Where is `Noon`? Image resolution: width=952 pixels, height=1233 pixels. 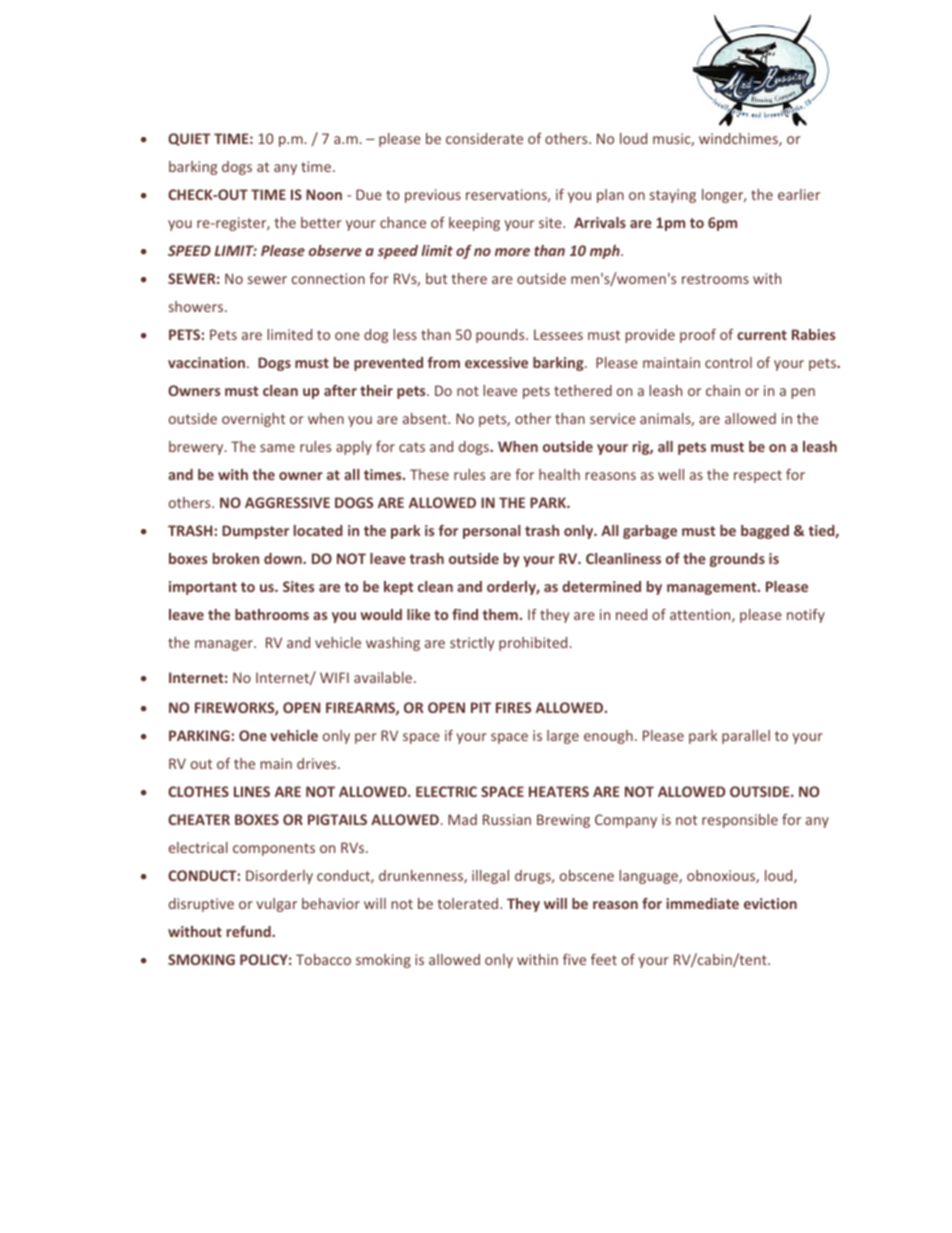 Noon is located at coordinates (324, 194).
